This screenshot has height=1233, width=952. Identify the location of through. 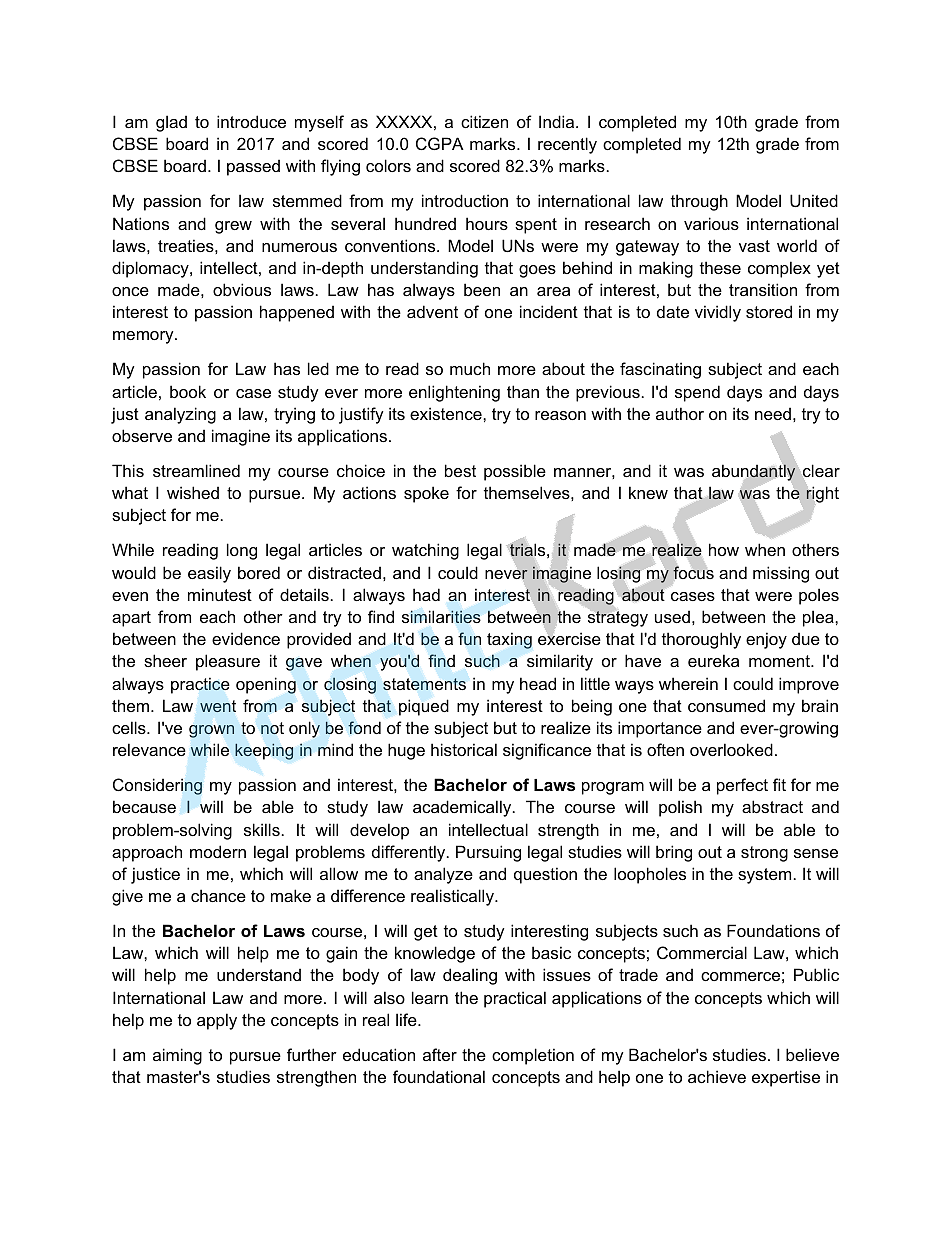
(699, 202).
